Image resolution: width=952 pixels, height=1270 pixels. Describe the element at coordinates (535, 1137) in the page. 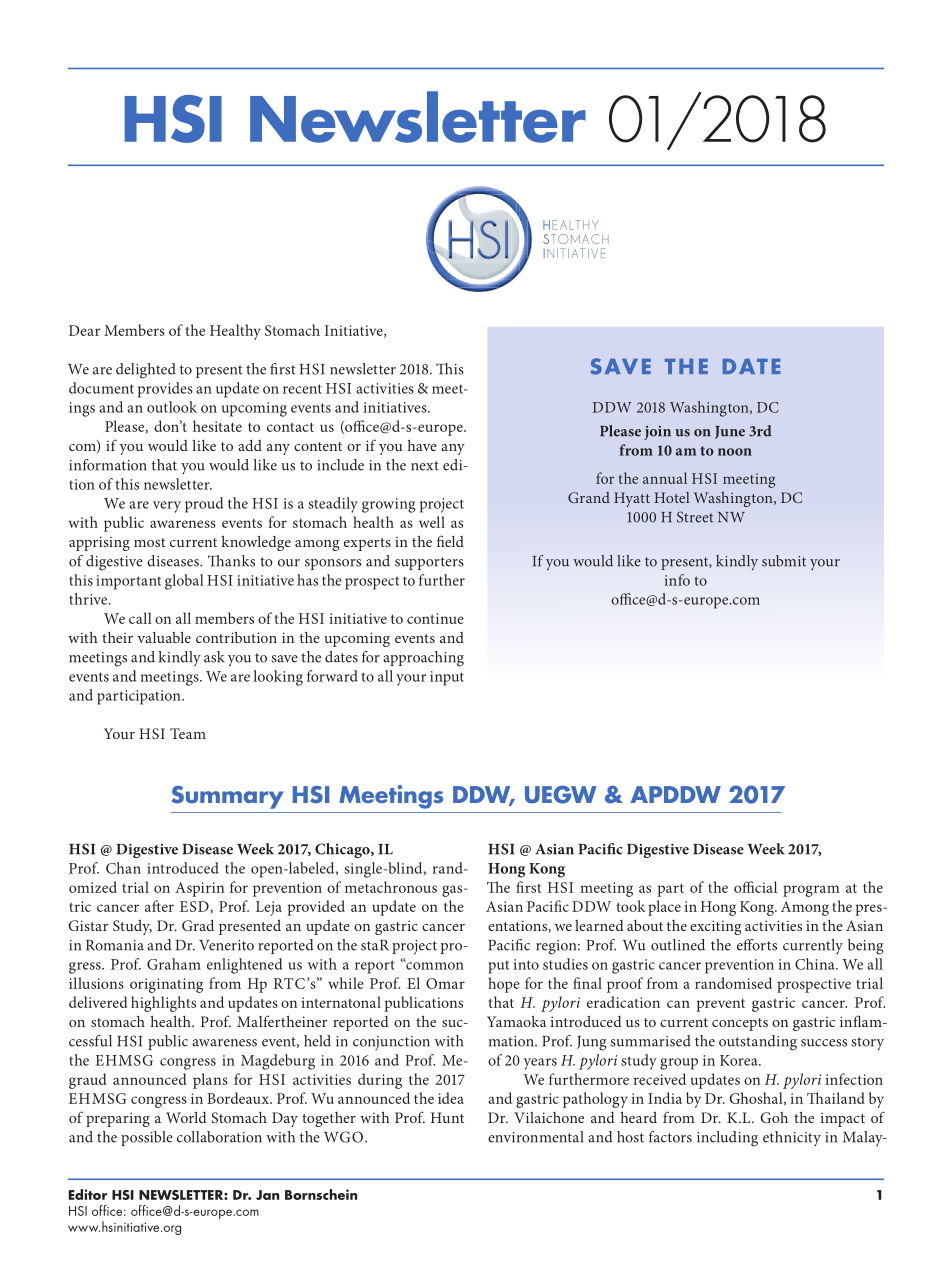

I see `environmental` at that location.
